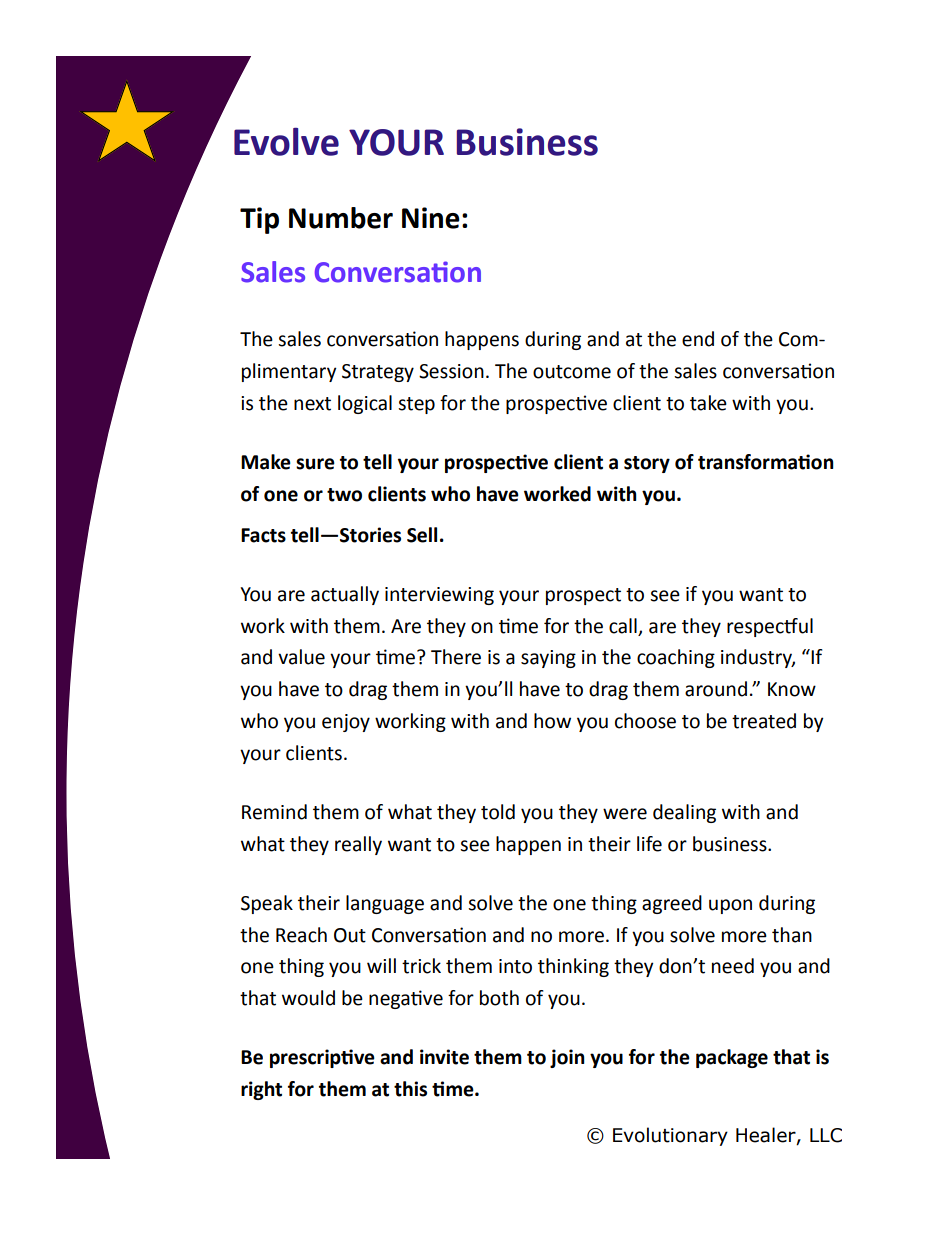 The width and height of the screenshot is (952, 1233). I want to click on dealing, so click(684, 813).
